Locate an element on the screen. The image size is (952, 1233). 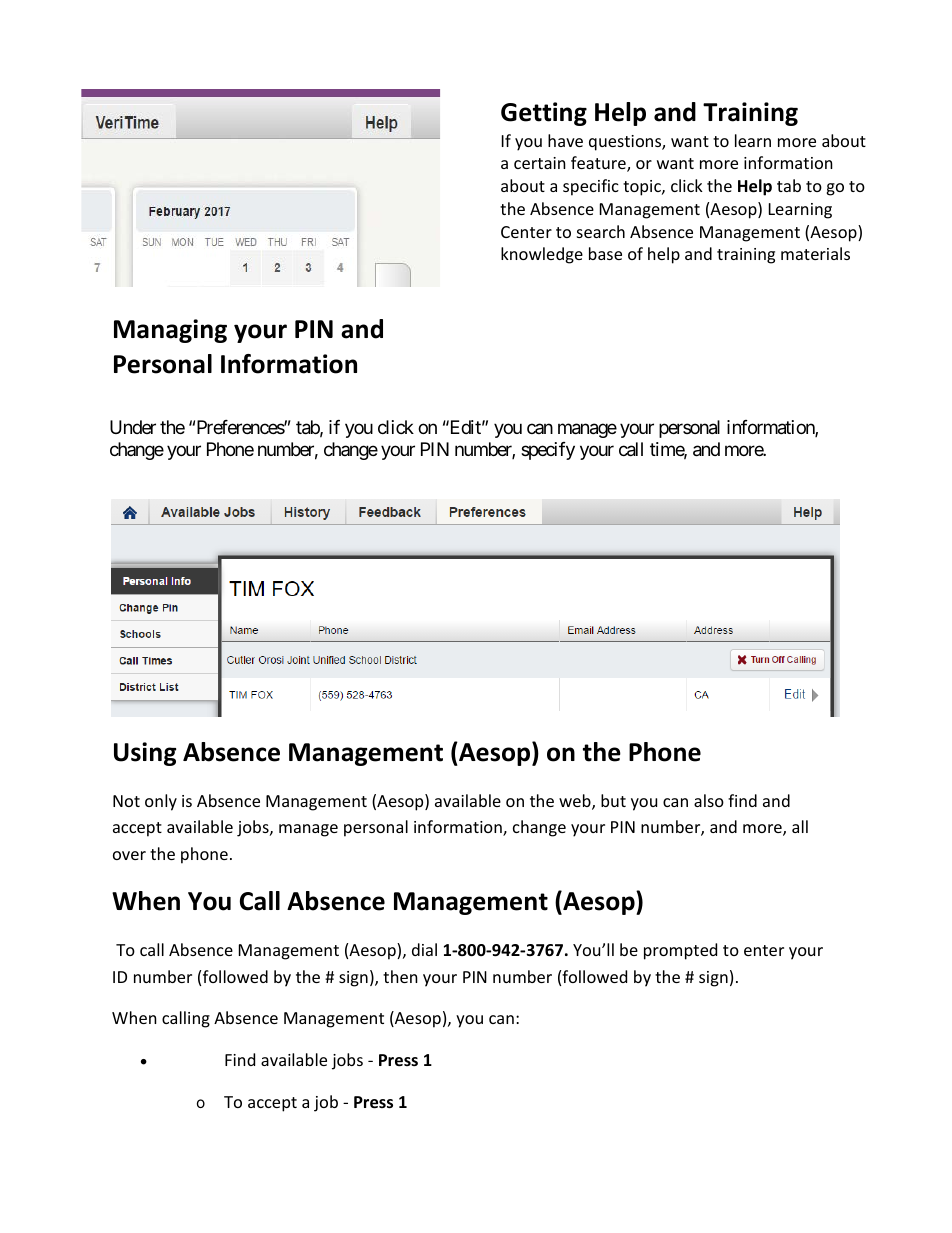
certain is located at coordinates (540, 163).
